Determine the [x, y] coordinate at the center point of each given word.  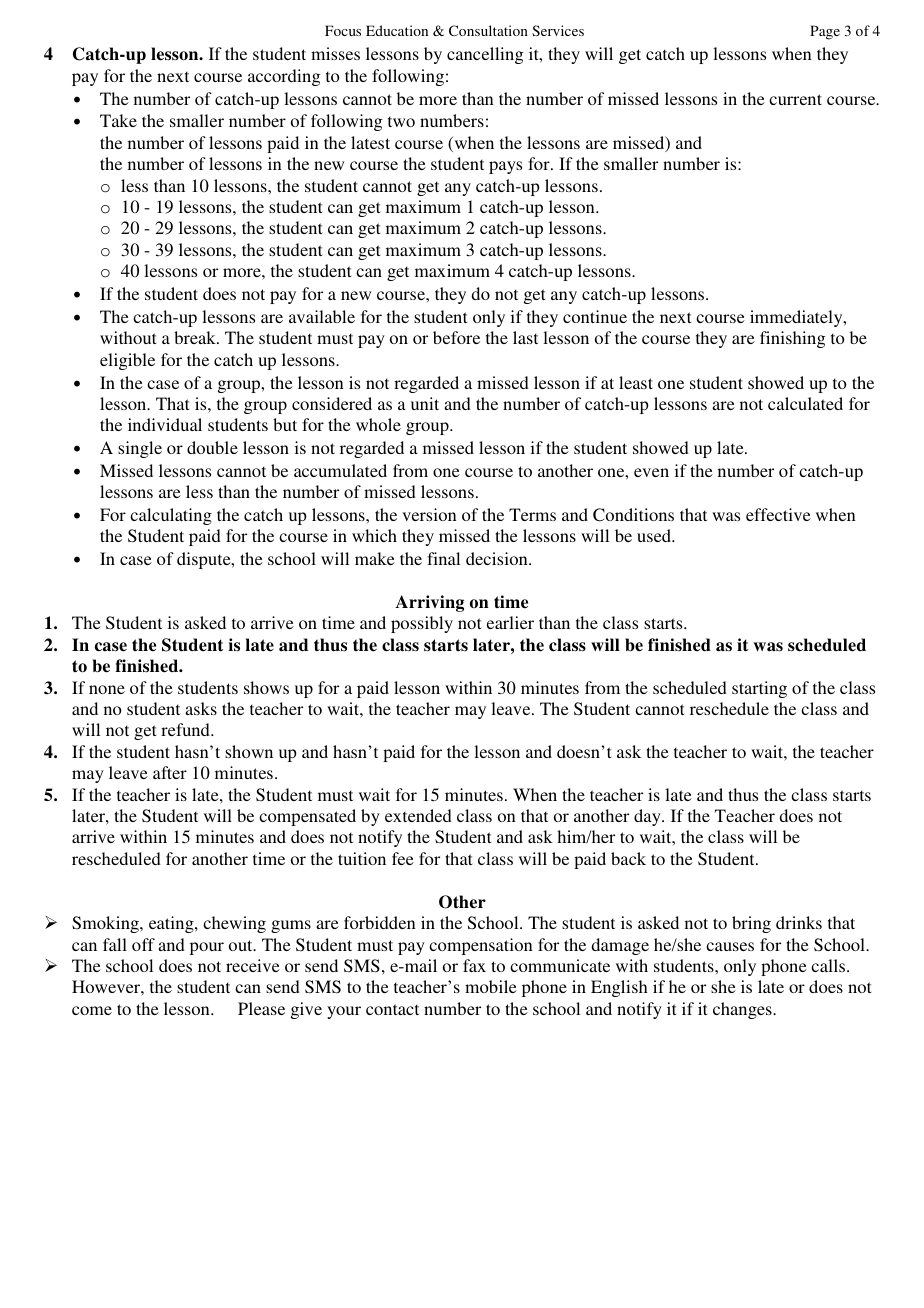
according [284, 77]
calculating [171, 516]
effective [778, 514]
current [795, 99]
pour [207, 948]
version [429, 514]
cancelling [485, 55]
